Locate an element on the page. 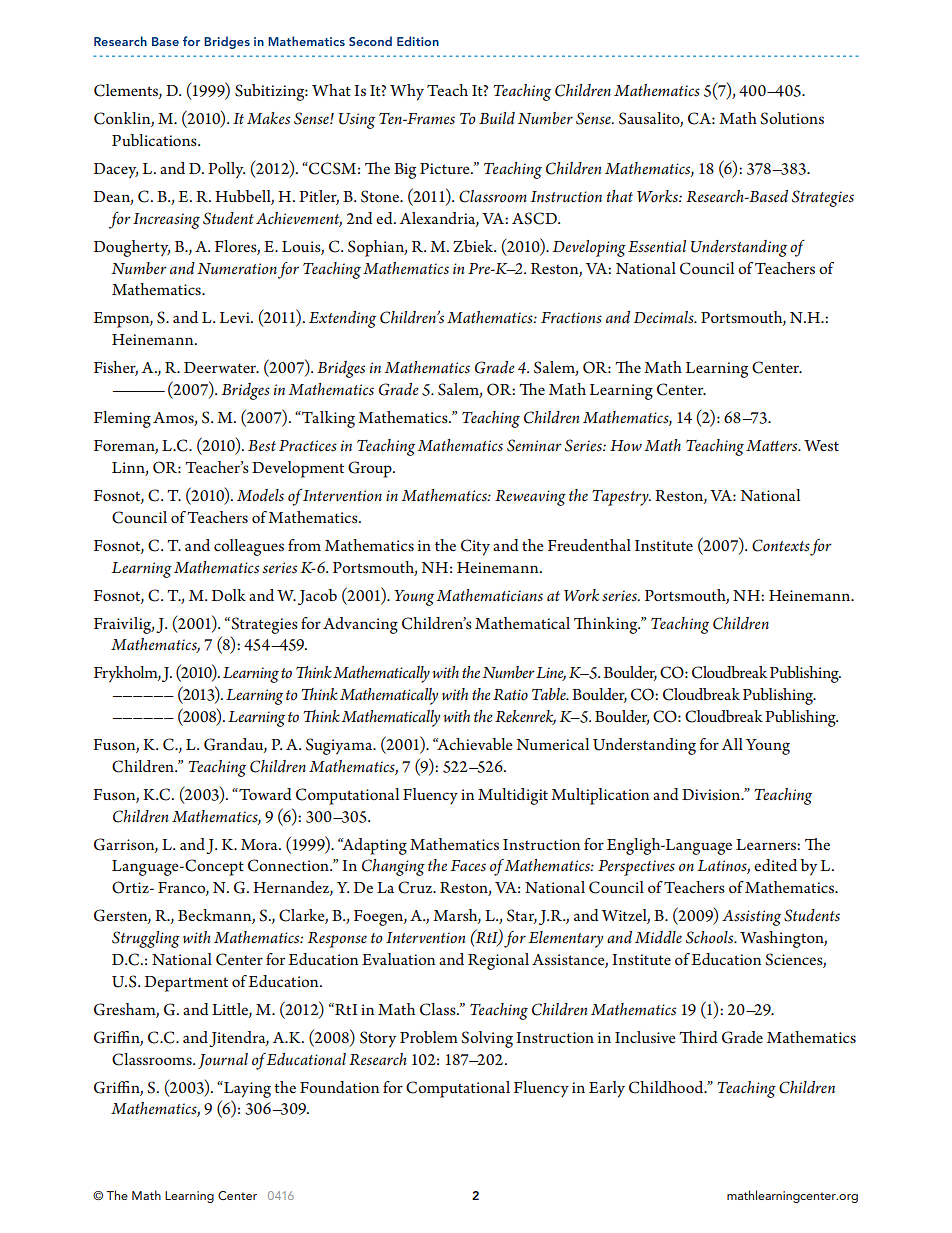  colleagues is located at coordinates (249, 547).
